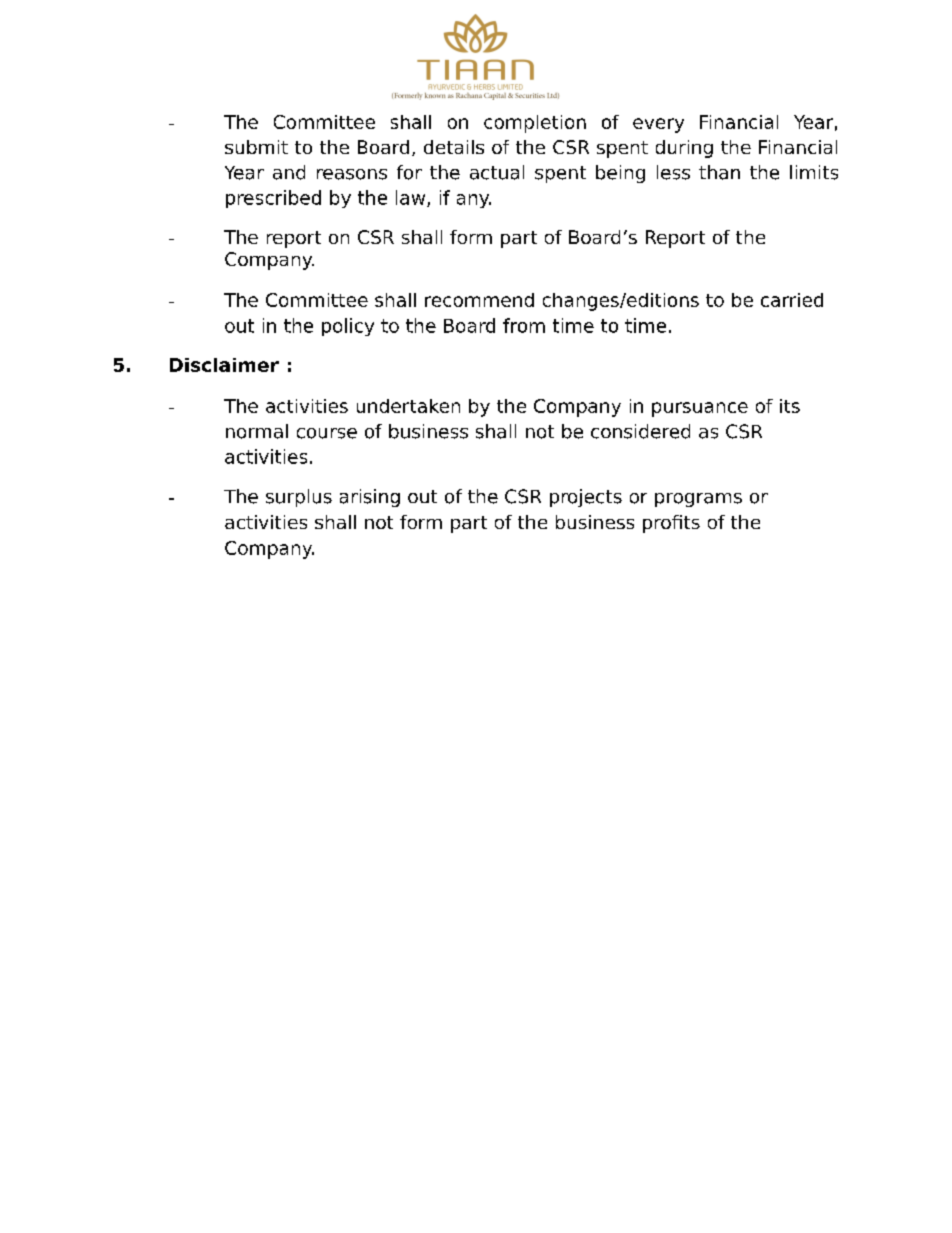 The height and width of the screenshot is (1233, 952). Describe the element at coordinates (408, 406) in the screenshot. I see `undertaken` at that location.
